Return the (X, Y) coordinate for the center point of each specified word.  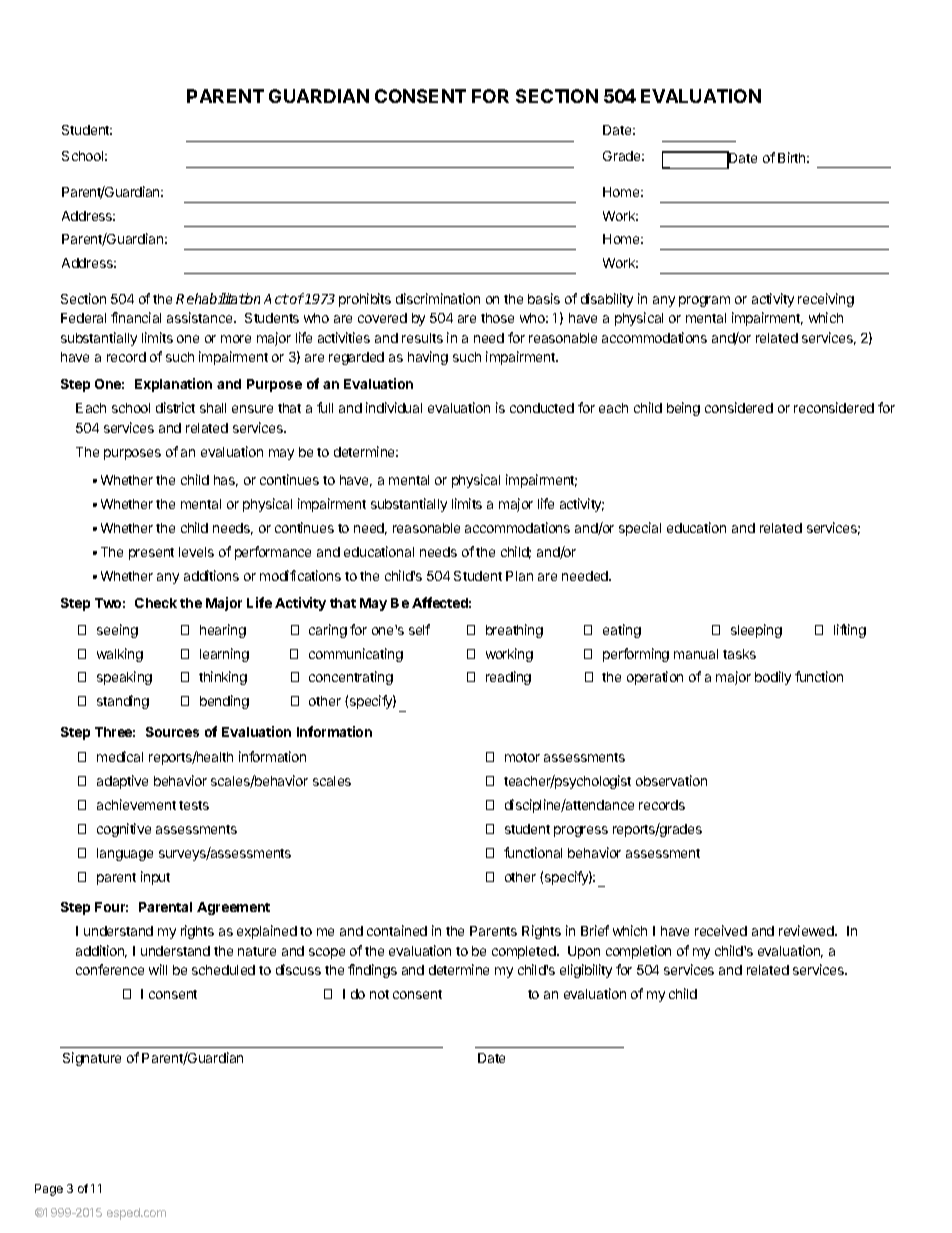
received (721, 930)
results (422, 338)
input (155, 878)
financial (136, 317)
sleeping (756, 631)
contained (397, 930)
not (379, 994)
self (419, 629)
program (704, 301)
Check (156, 603)
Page (49, 1190)
